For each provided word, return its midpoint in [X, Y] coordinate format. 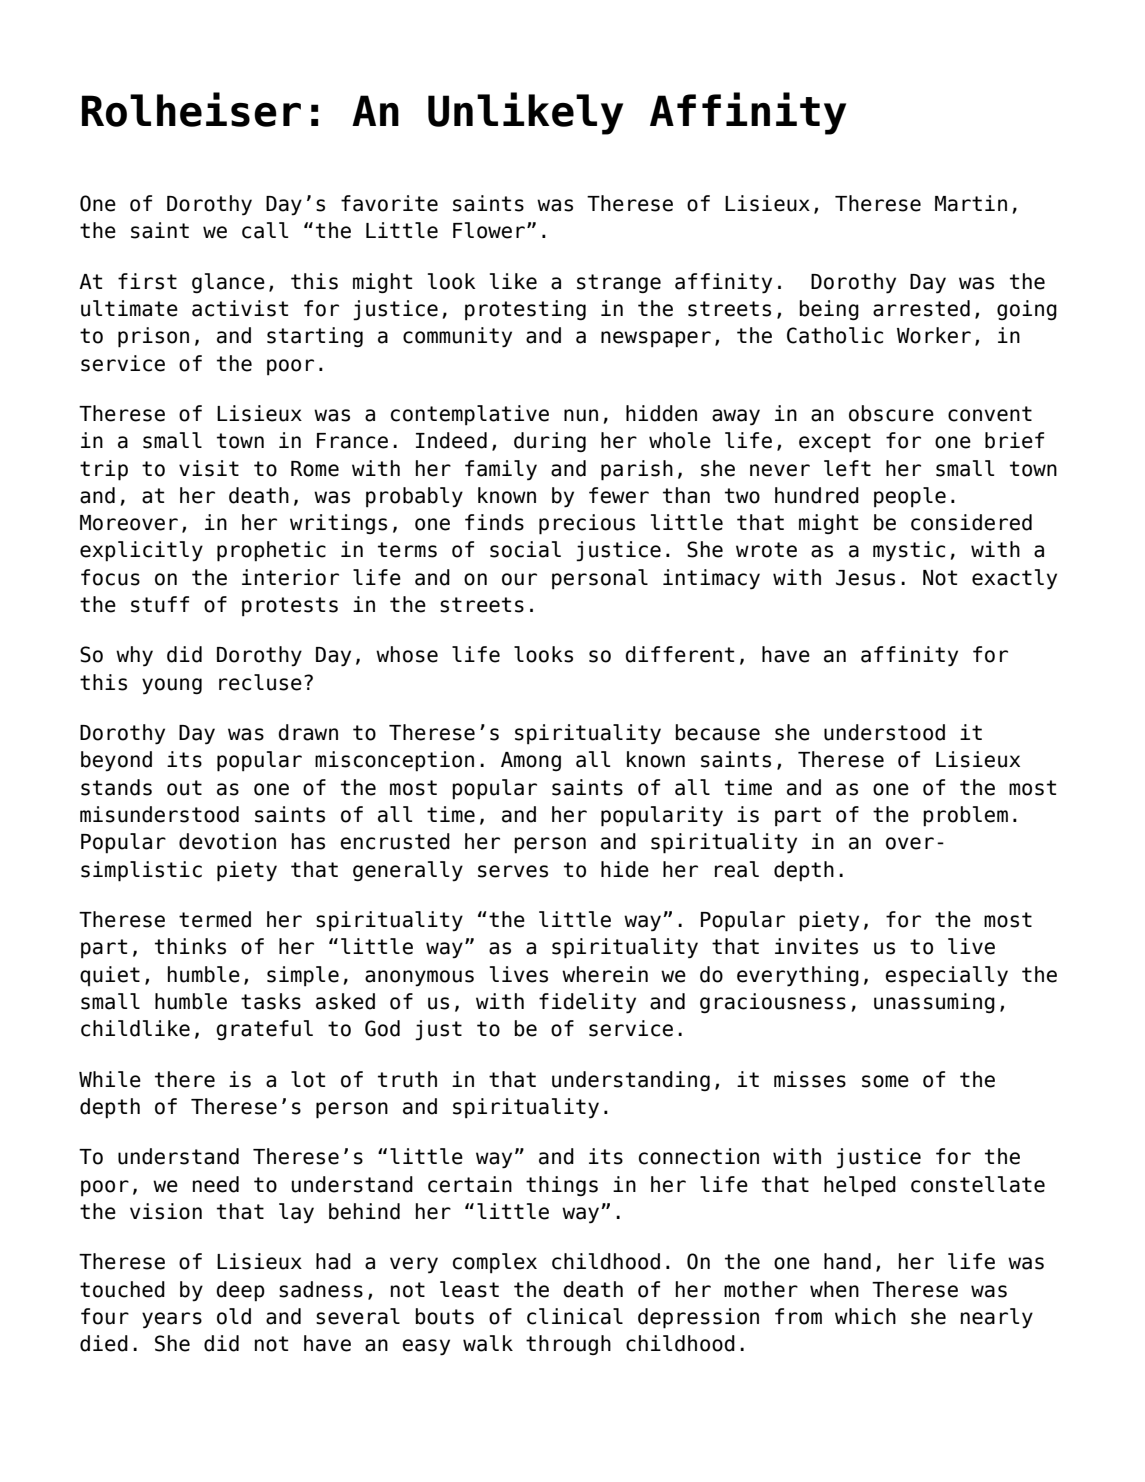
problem [965, 816]
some [885, 1081]
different [679, 654]
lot [308, 1079]
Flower [489, 230]
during [550, 442]
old [234, 1316]
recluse [260, 682]
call [265, 230]
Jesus [865, 578]
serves [513, 871]
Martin [971, 203]
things [562, 1186]
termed [215, 919]
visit [209, 468]
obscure [891, 413]
